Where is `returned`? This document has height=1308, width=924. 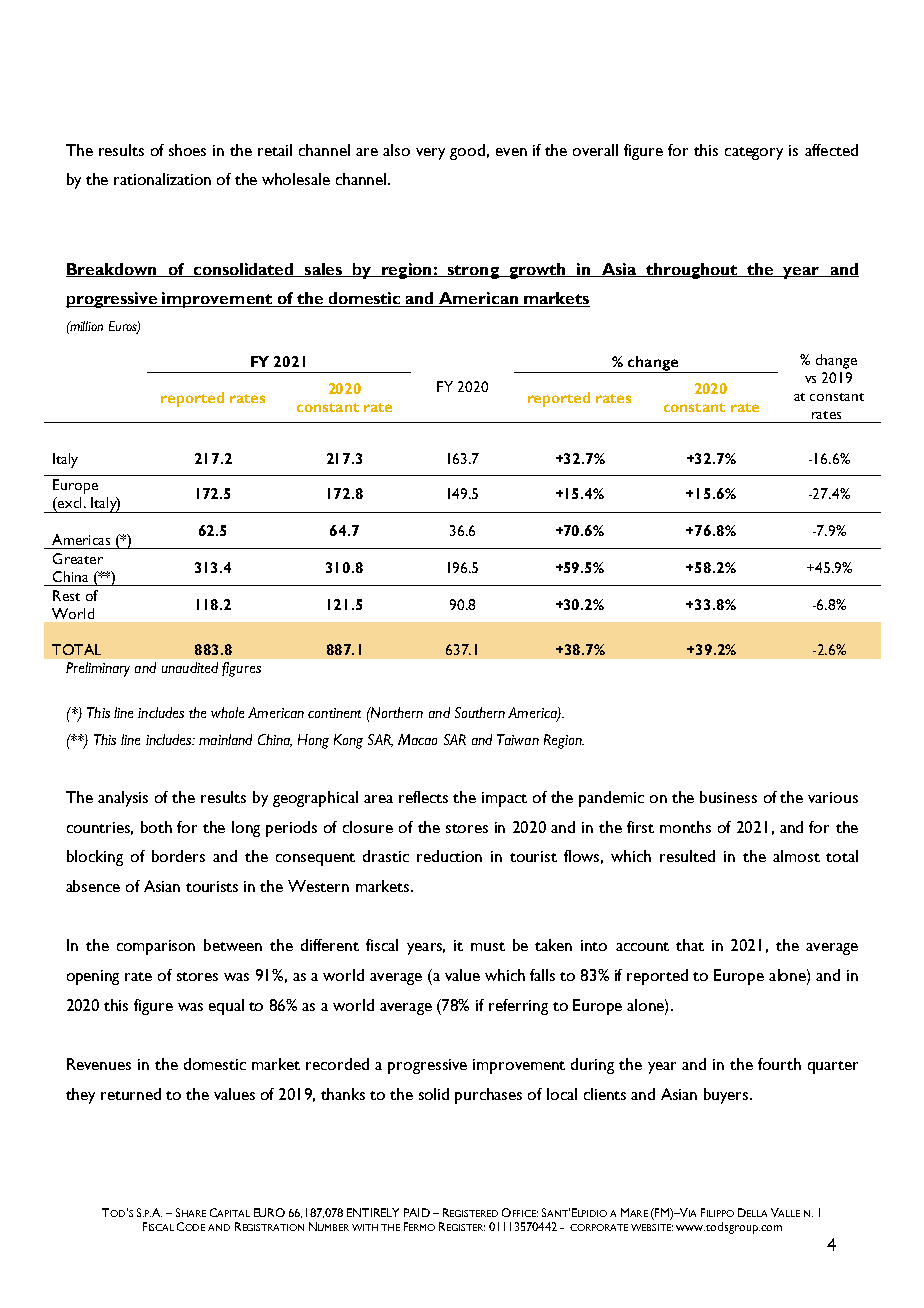
returned is located at coordinates (131, 1094).
